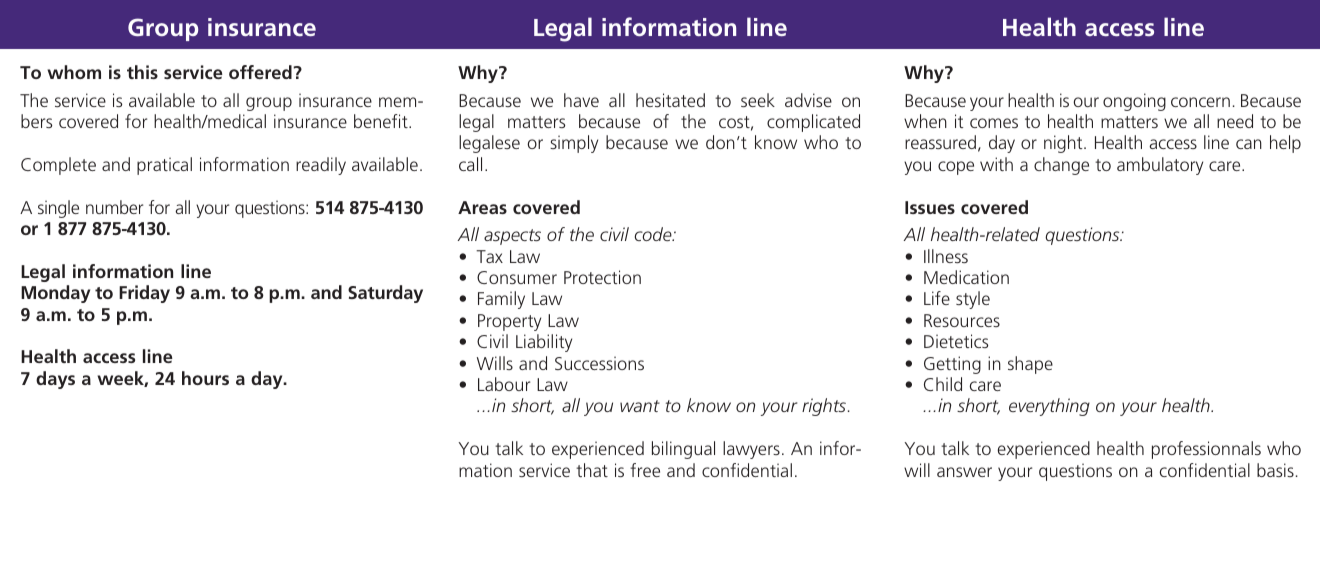 This image has height=587, width=1320. What do you see at coordinates (930, 207) in the image?
I see `Issues` at bounding box center [930, 207].
